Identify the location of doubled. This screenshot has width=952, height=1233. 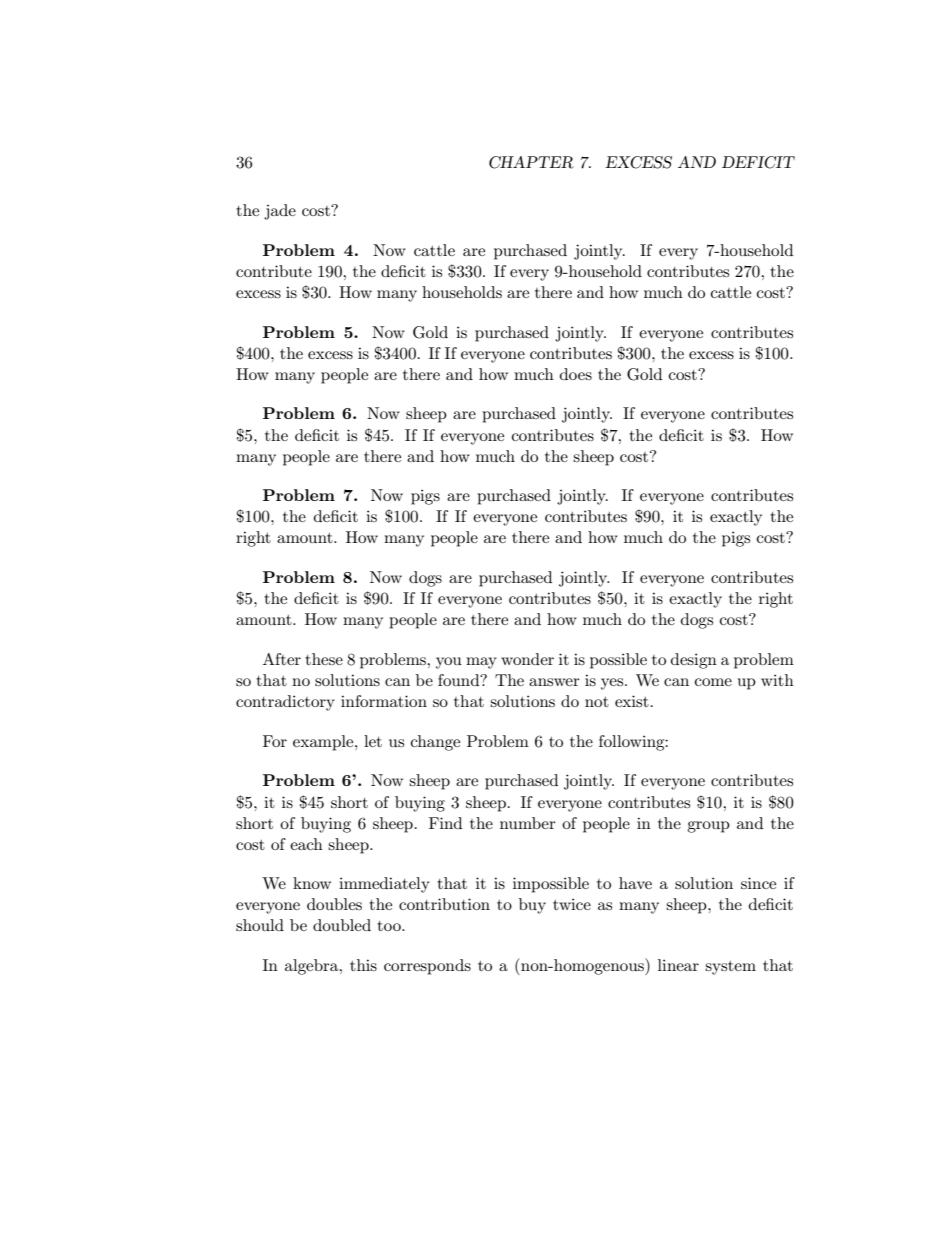
(342, 925).
